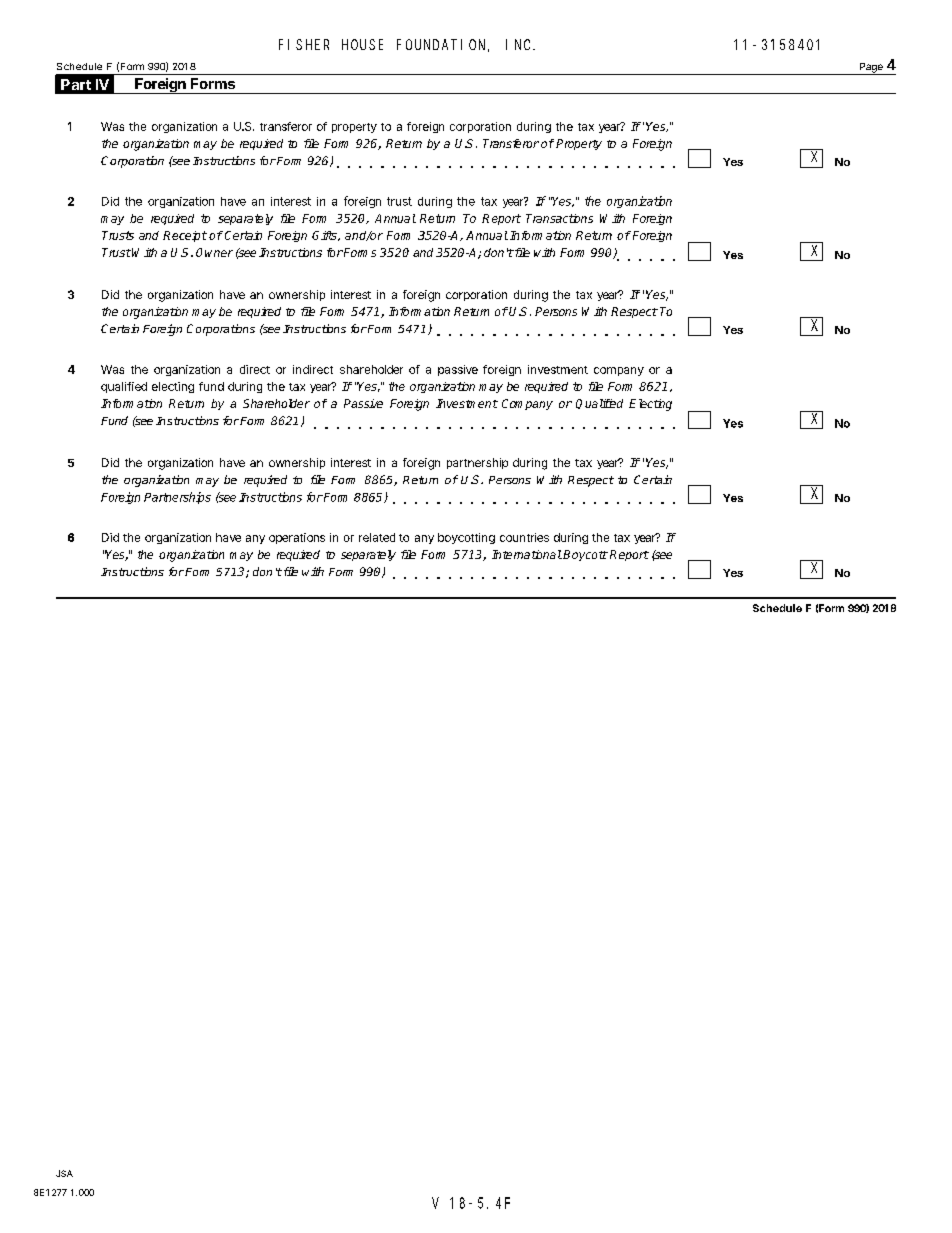  I want to click on INC, so click(520, 44).
